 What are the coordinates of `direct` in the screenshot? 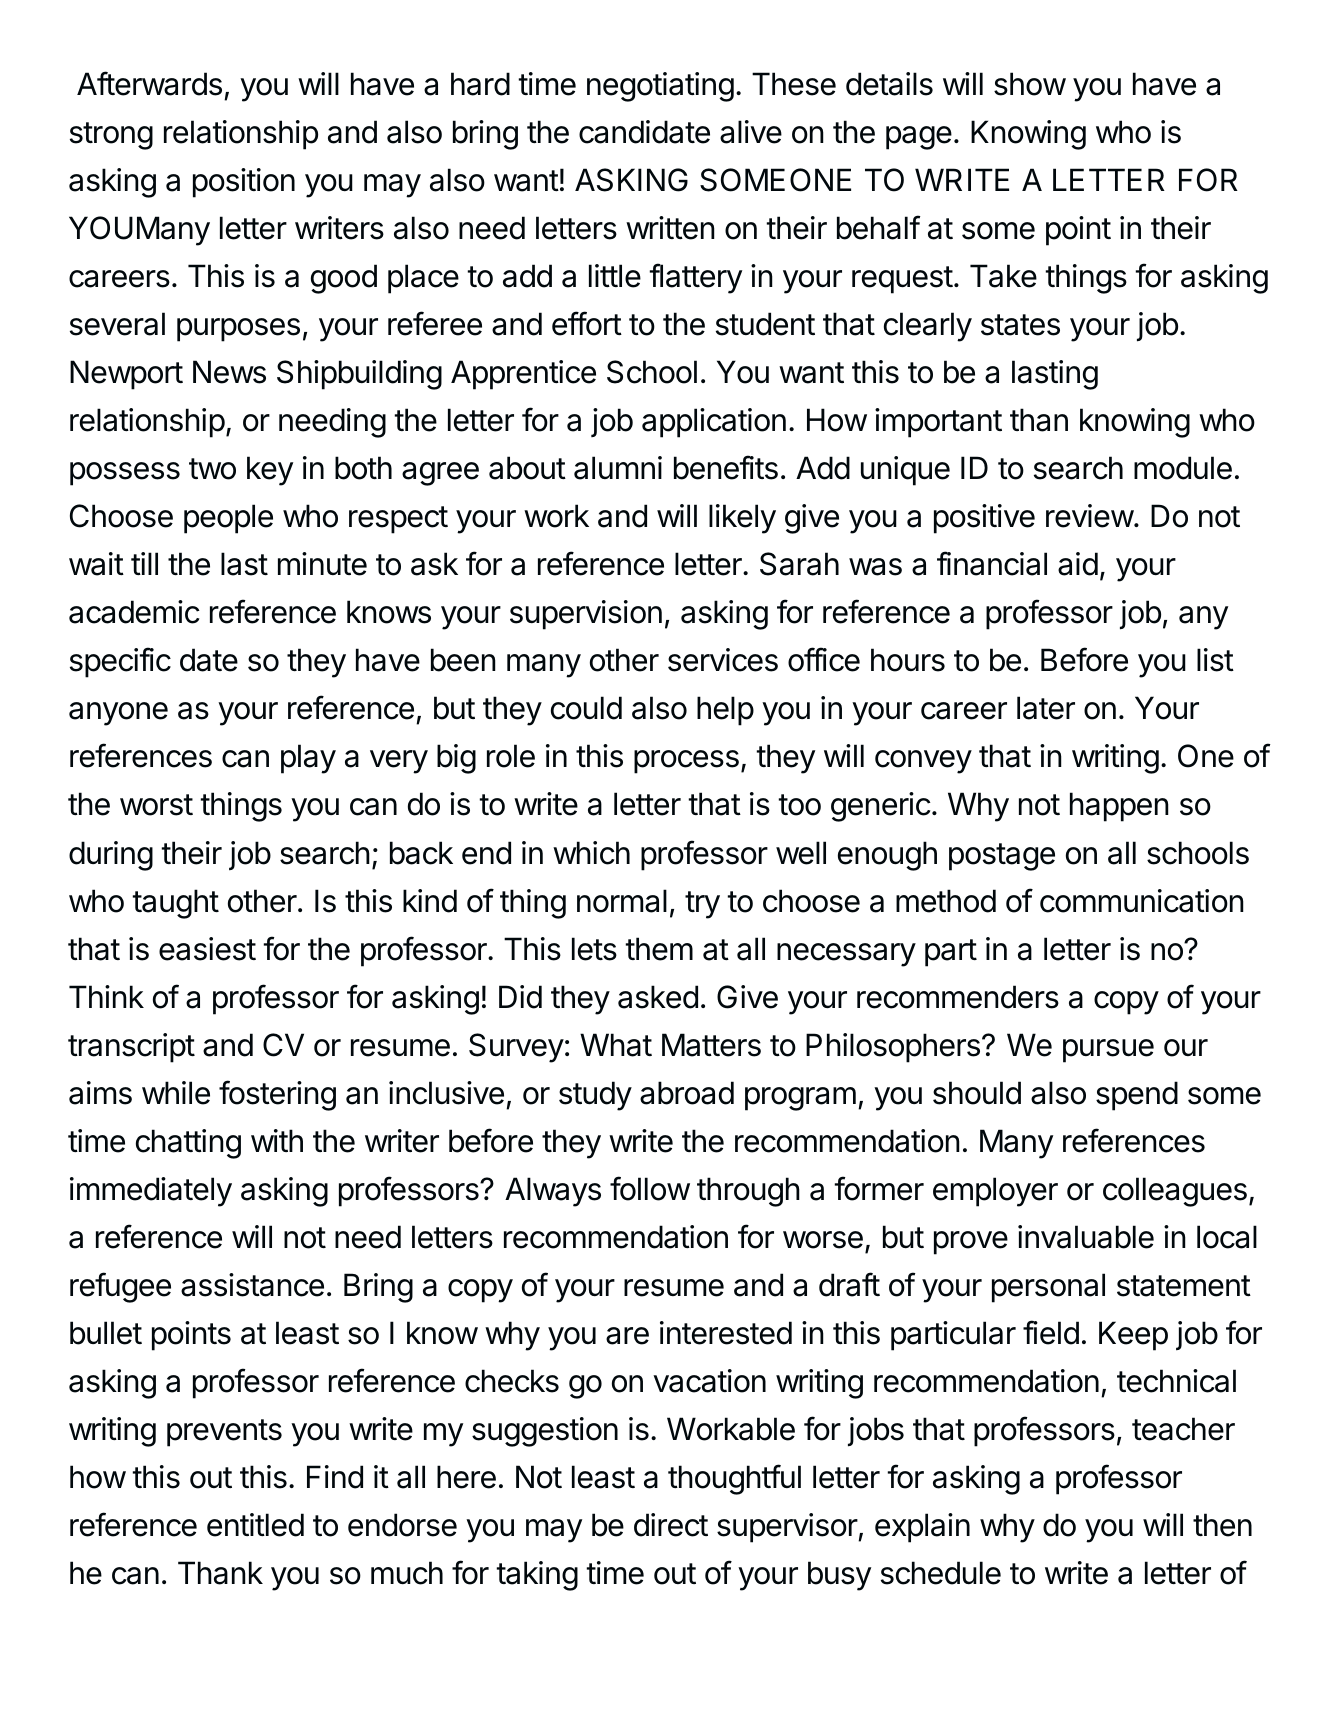 It's located at (671, 1525).
